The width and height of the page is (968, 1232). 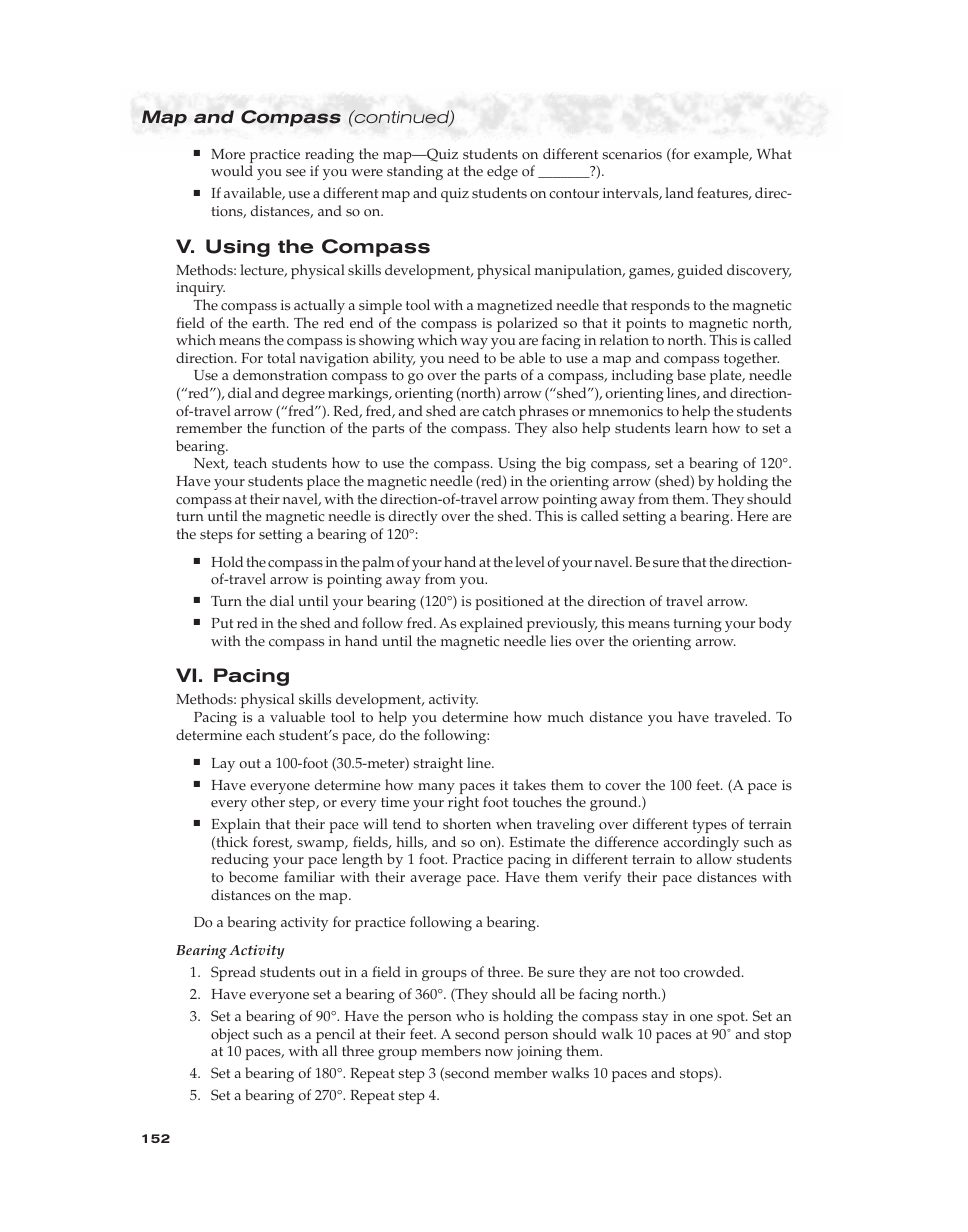 What do you see at coordinates (470, 1016) in the page?
I see `who` at bounding box center [470, 1016].
